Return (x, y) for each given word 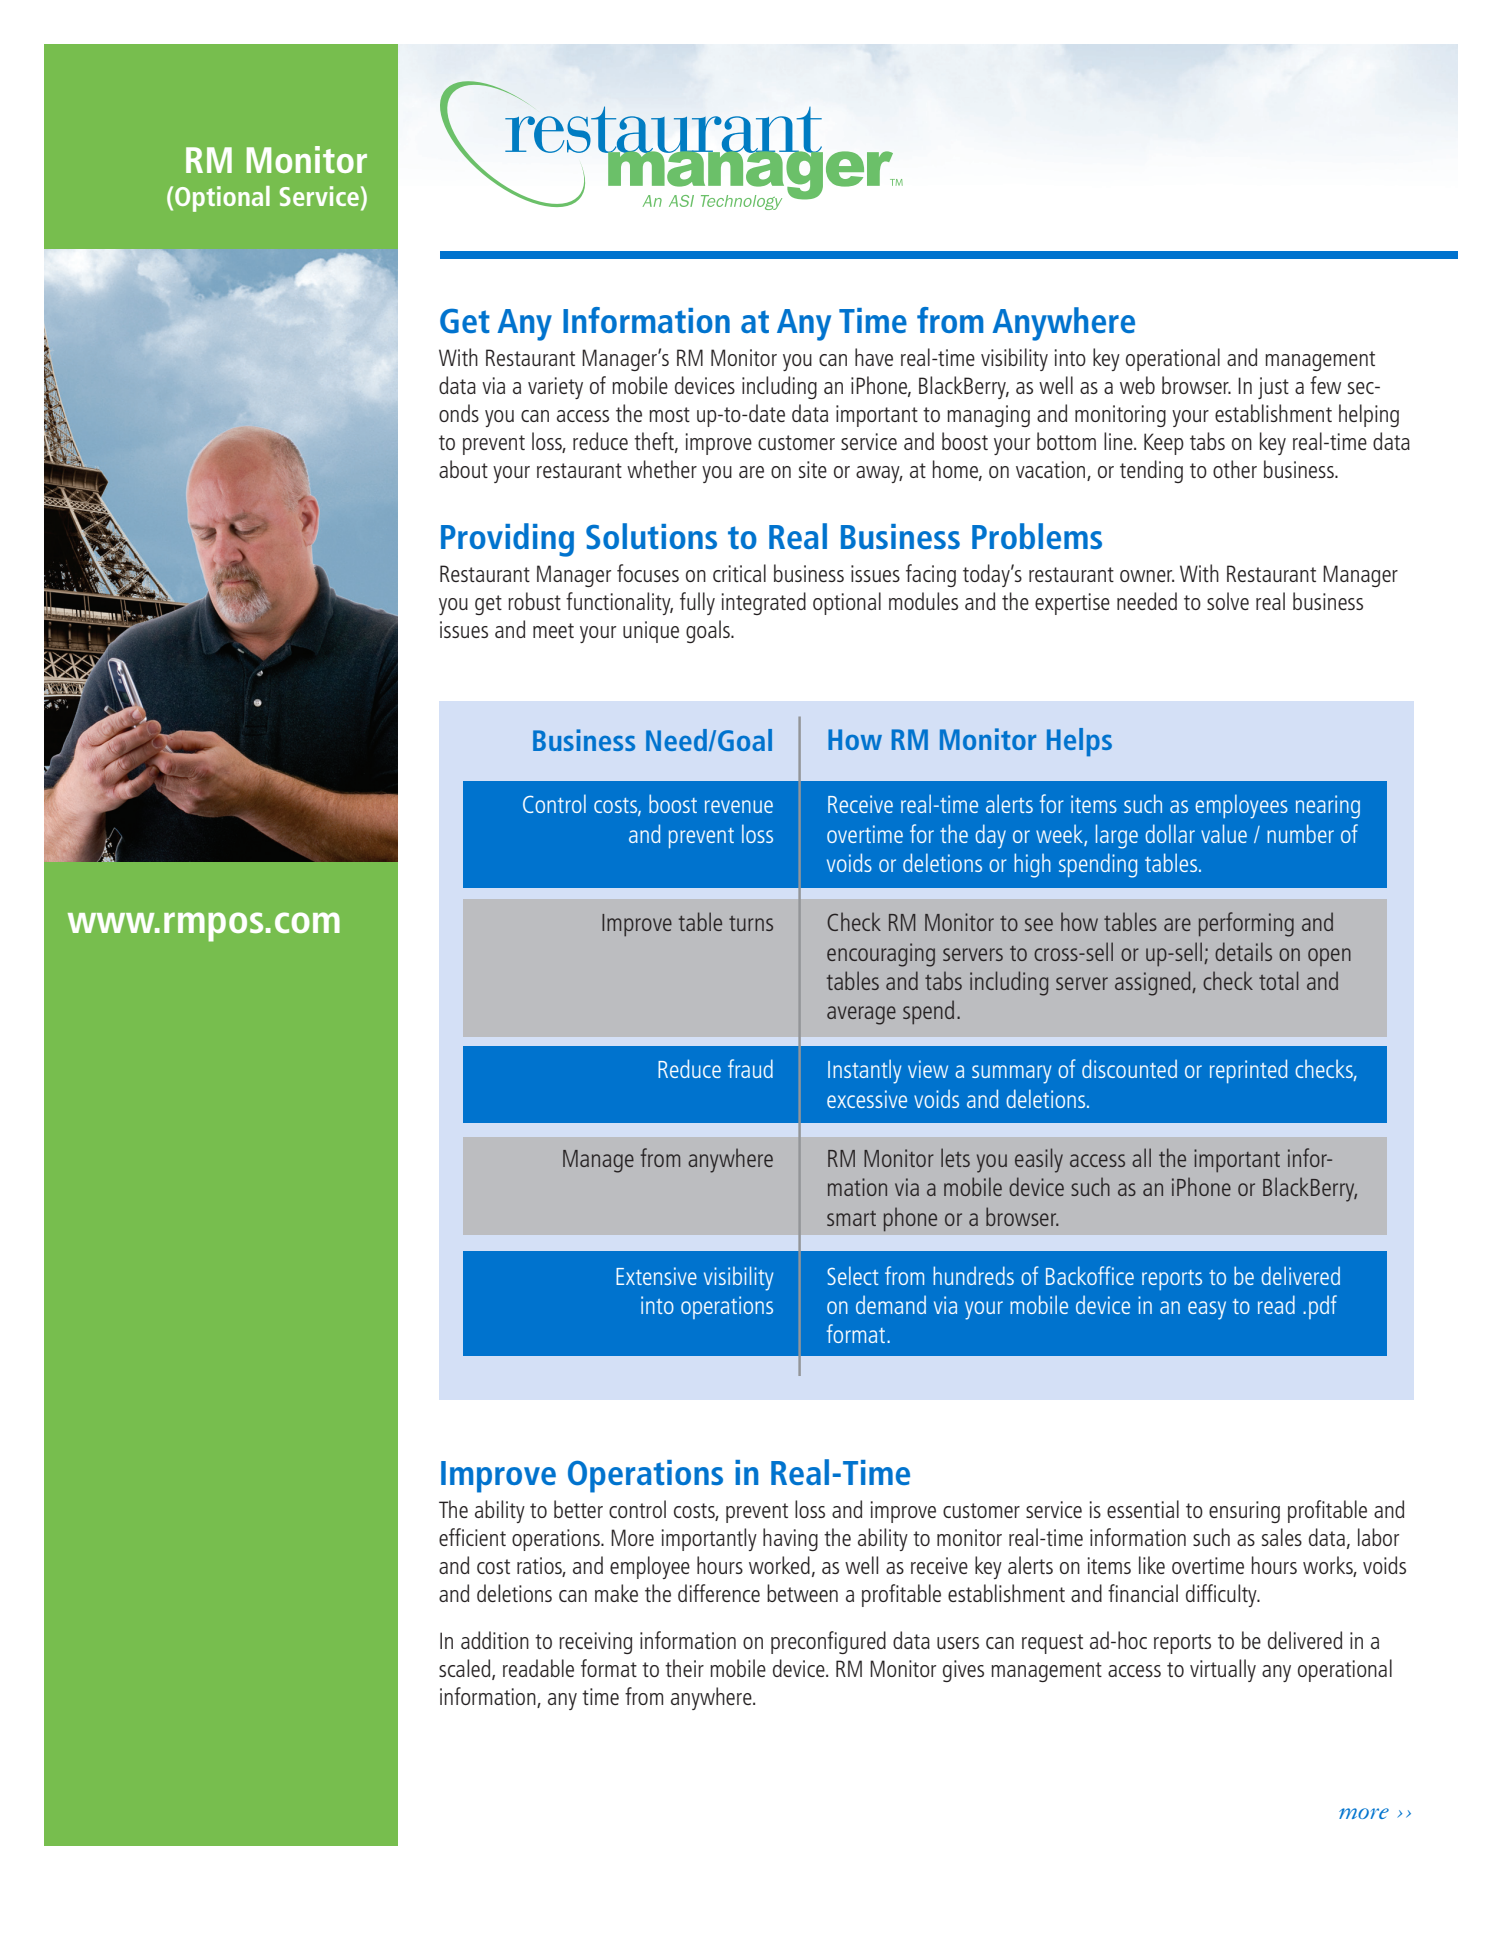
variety (555, 388)
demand (891, 1305)
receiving (595, 1643)
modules (923, 601)
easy (1207, 1310)
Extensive (656, 1276)
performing (1246, 924)
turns (751, 923)
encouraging (881, 955)
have (874, 357)
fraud (750, 1068)
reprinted (1248, 1071)
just (1273, 388)
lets (955, 1157)
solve (1228, 601)
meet (553, 630)
